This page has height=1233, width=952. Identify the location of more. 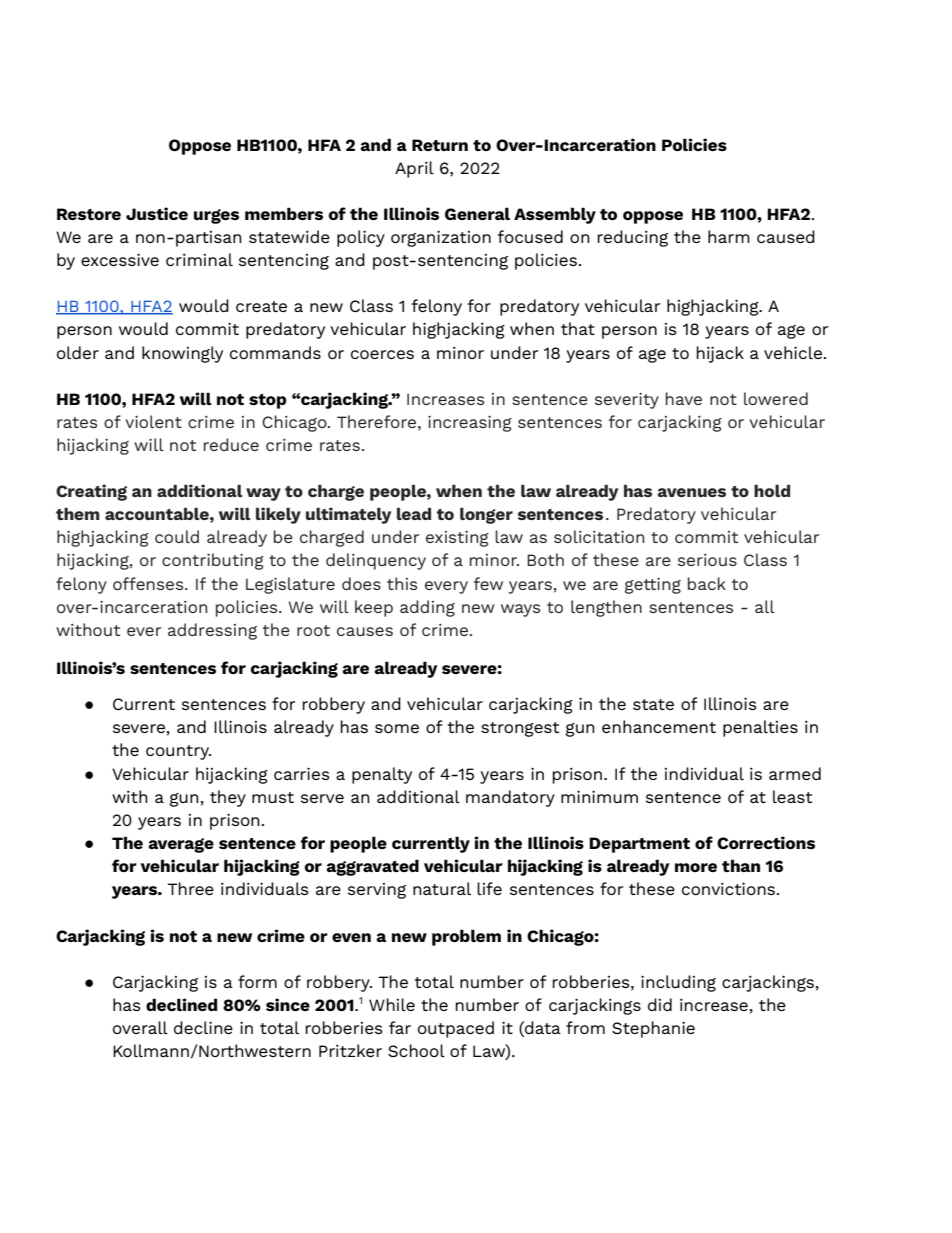
(696, 867).
